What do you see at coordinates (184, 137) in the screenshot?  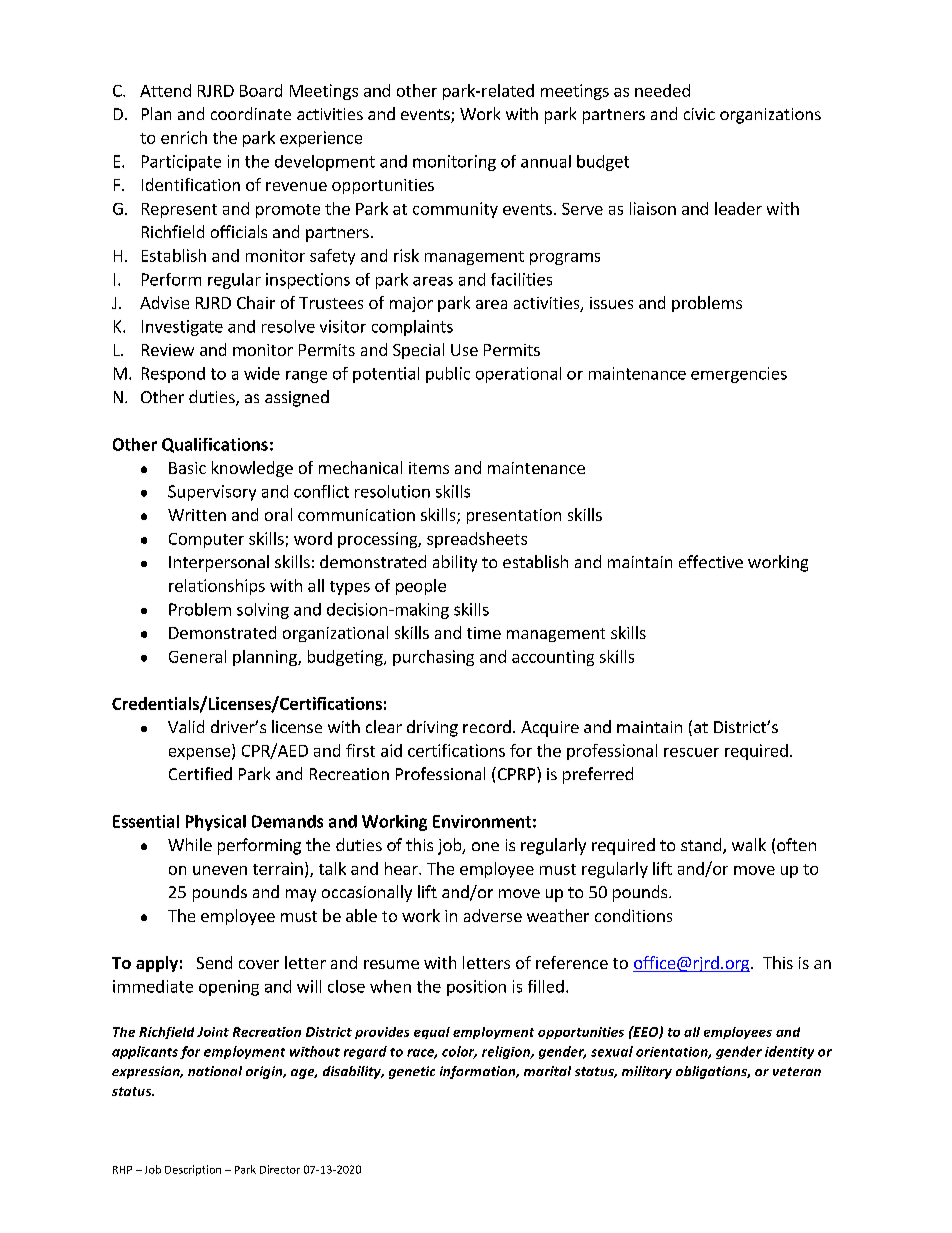 I see `enrich` at bounding box center [184, 137].
